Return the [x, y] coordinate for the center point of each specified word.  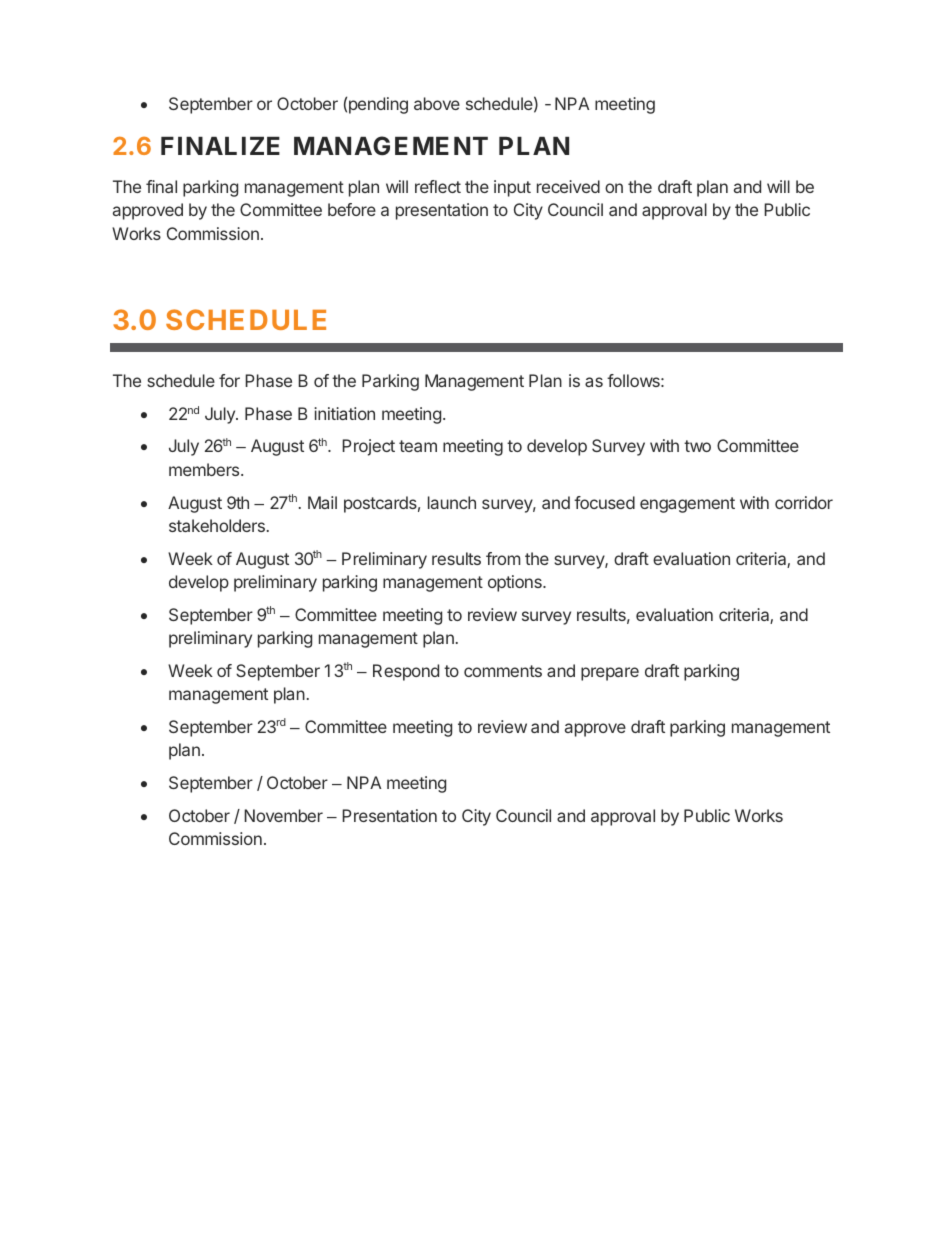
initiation [344, 413]
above [437, 103]
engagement [687, 505]
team [418, 446]
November [283, 815]
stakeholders [217, 525]
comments [503, 671]
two [697, 446]
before [352, 209]
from [503, 558]
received [568, 186]
